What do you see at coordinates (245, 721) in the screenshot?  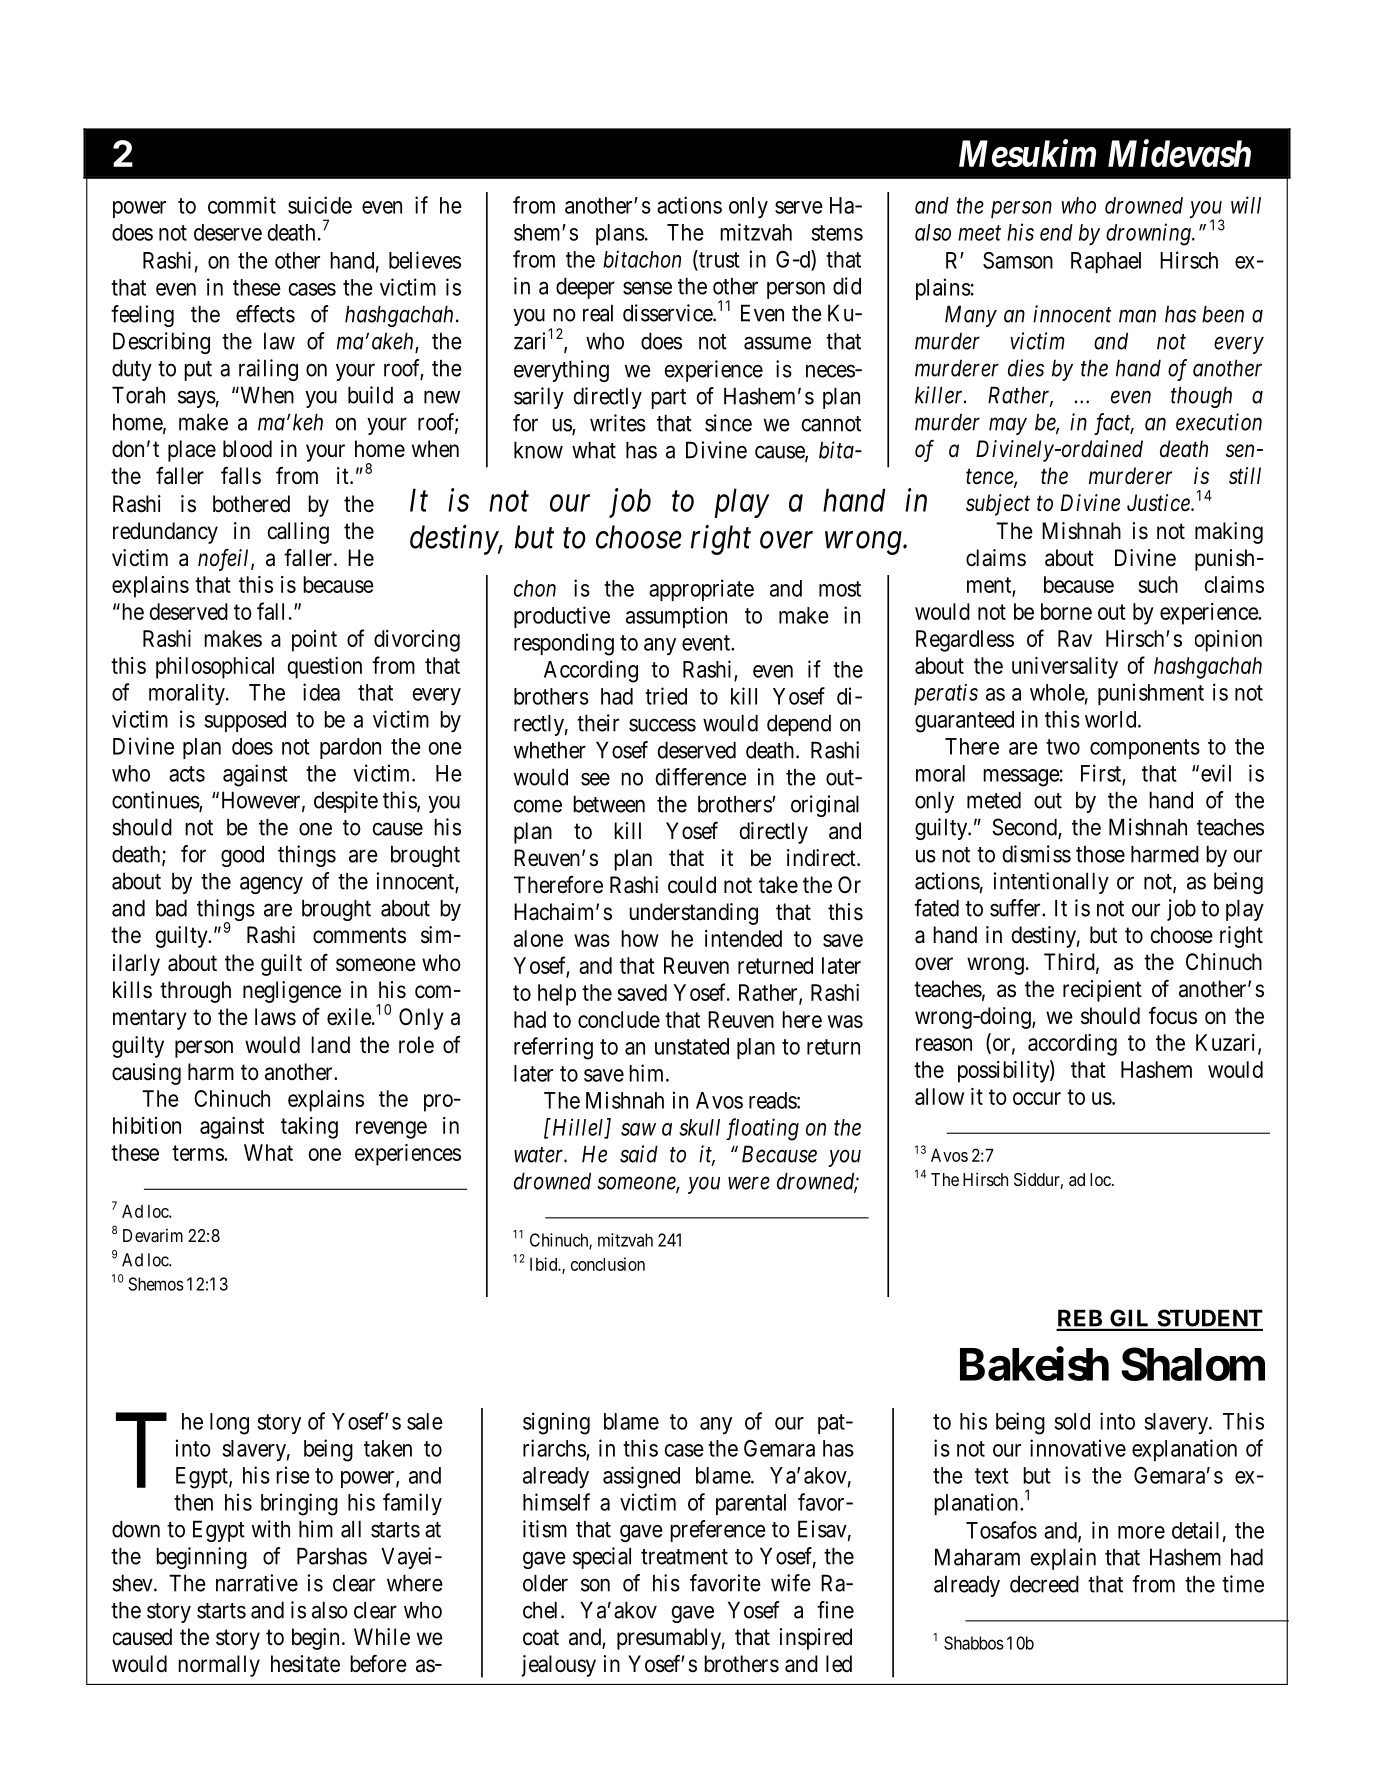 I see `supposed` at bounding box center [245, 721].
